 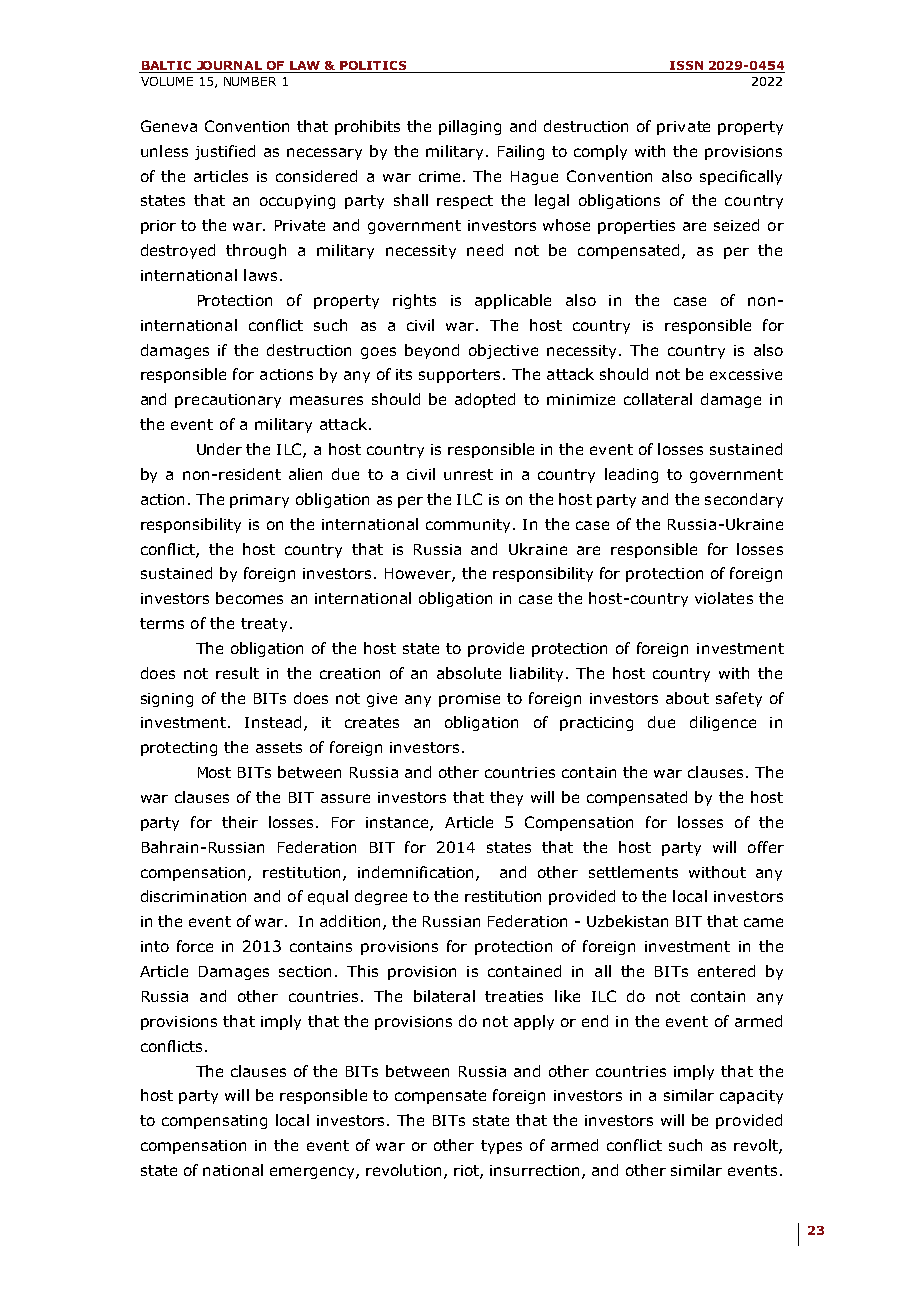 I want to click on violates, so click(x=724, y=598).
